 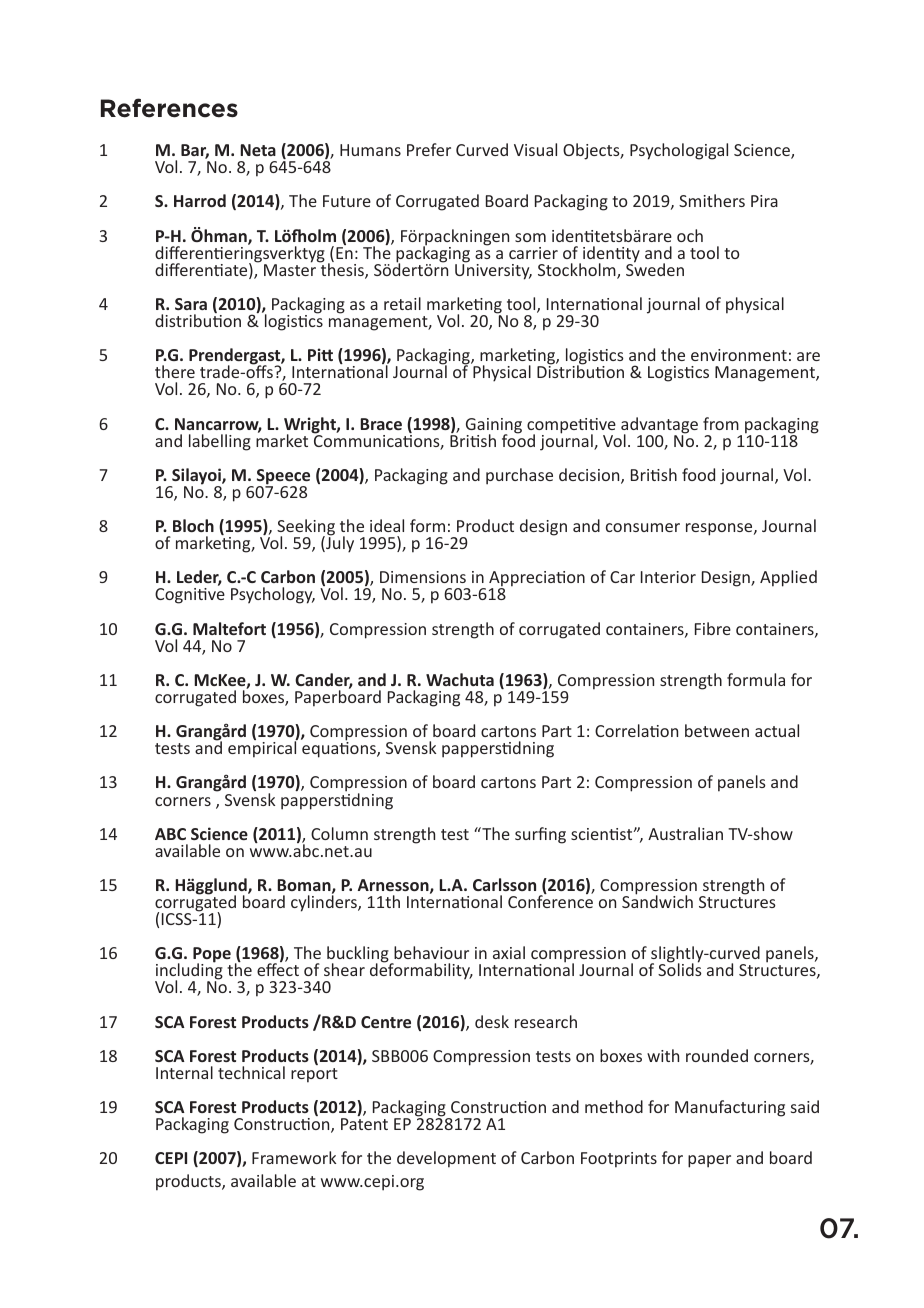 What do you see at coordinates (721, 423) in the image?
I see `from` at bounding box center [721, 423].
